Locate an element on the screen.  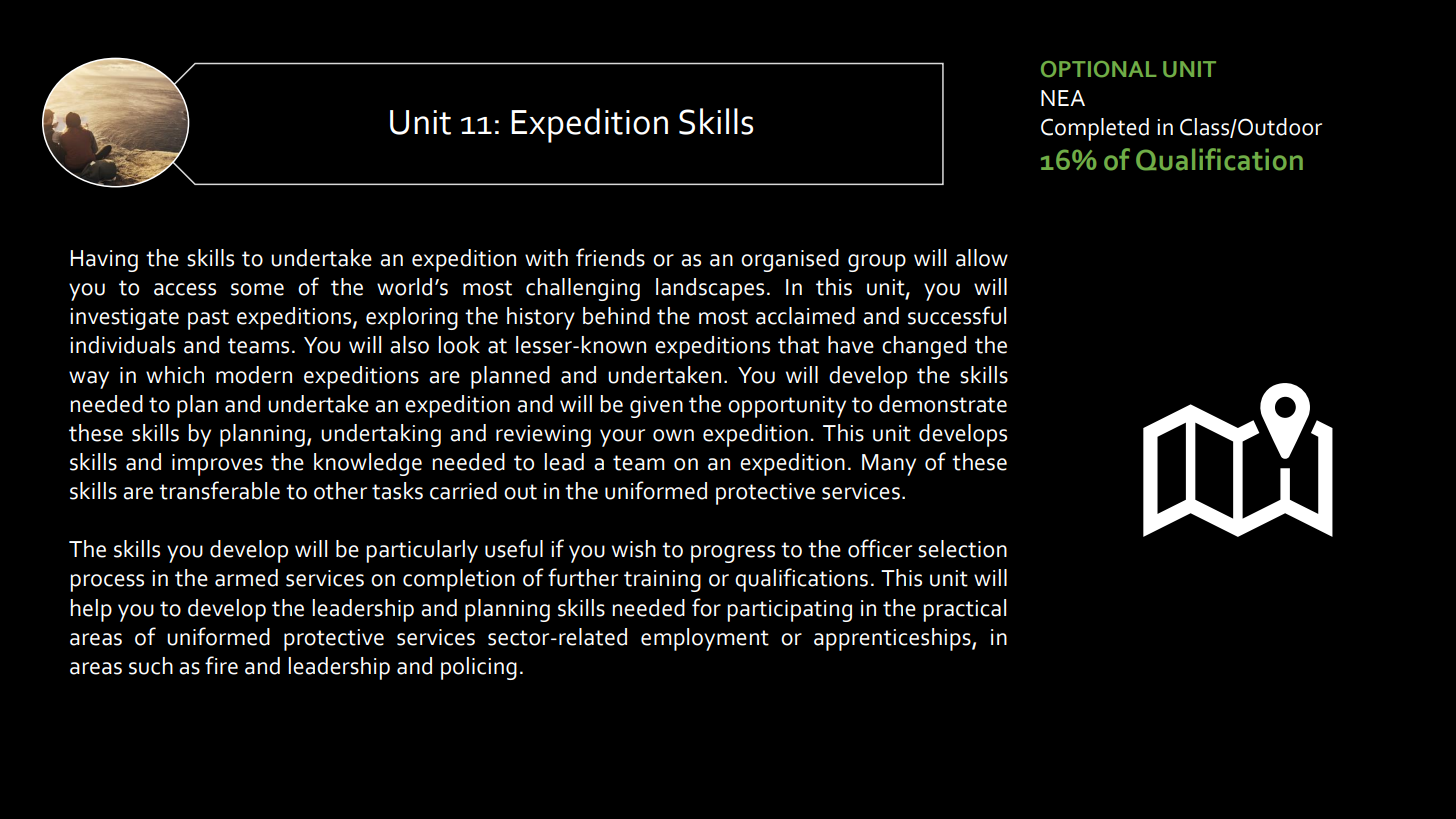
Having is located at coordinates (104, 261).
